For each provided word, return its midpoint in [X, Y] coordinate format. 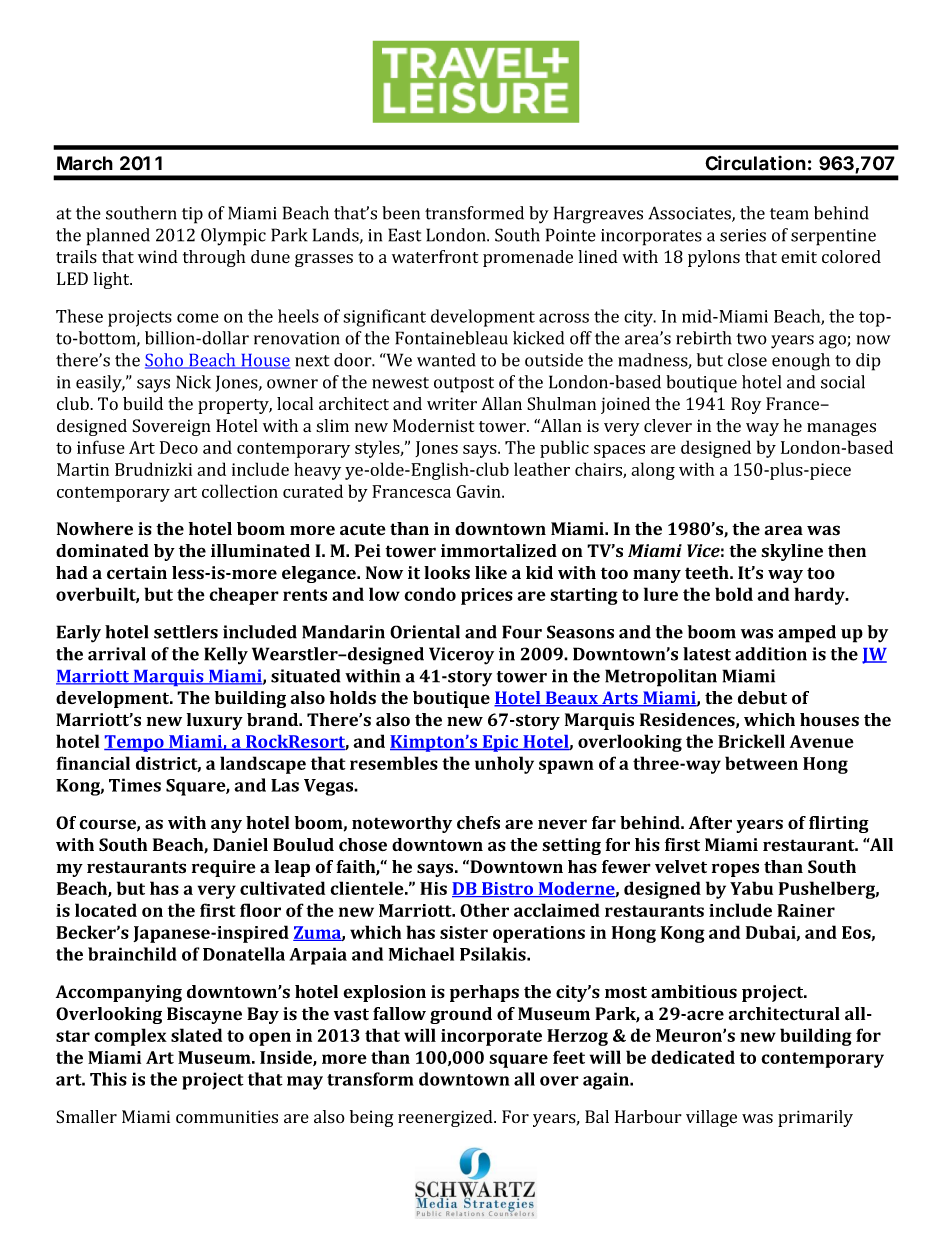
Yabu [751, 888]
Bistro [508, 889]
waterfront [435, 256]
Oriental [425, 632]
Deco [179, 447]
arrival [117, 654]
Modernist [433, 426]
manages [841, 429]
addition [771, 654]
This [108, 1079]
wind [158, 256]
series [743, 235]
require [224, 868]
